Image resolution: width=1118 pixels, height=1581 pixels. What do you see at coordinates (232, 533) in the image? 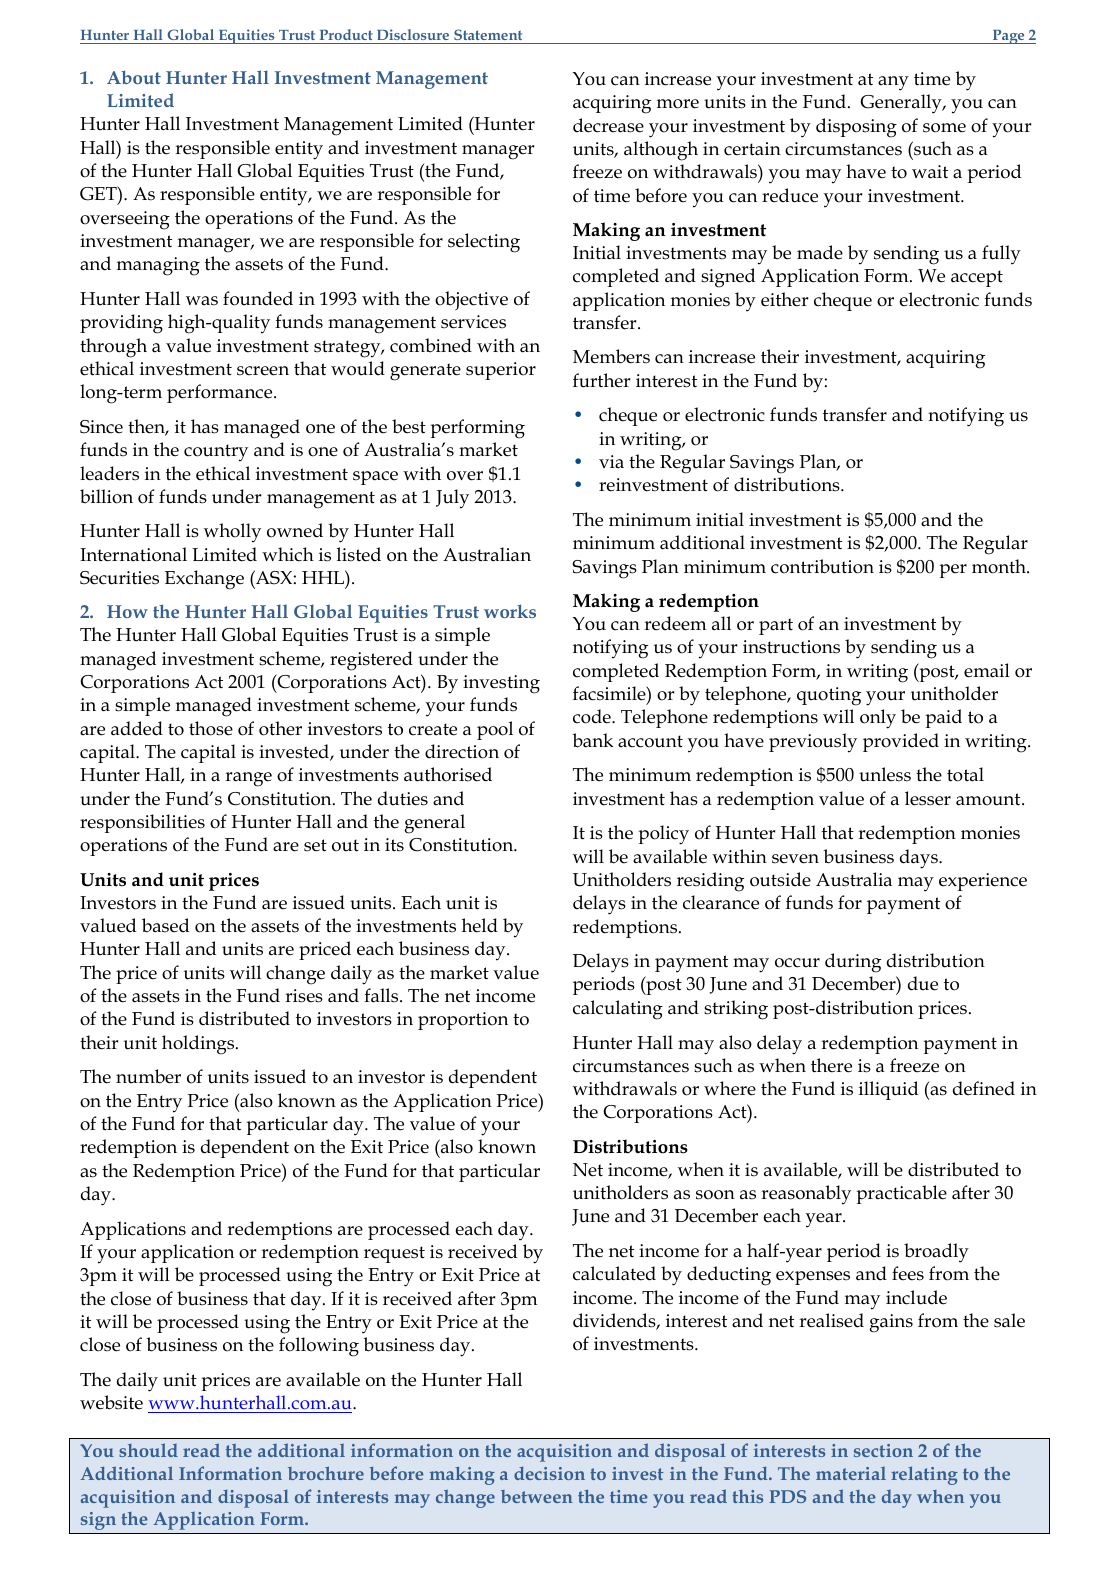
I see `wholly` at bounding box center [232, 533].
